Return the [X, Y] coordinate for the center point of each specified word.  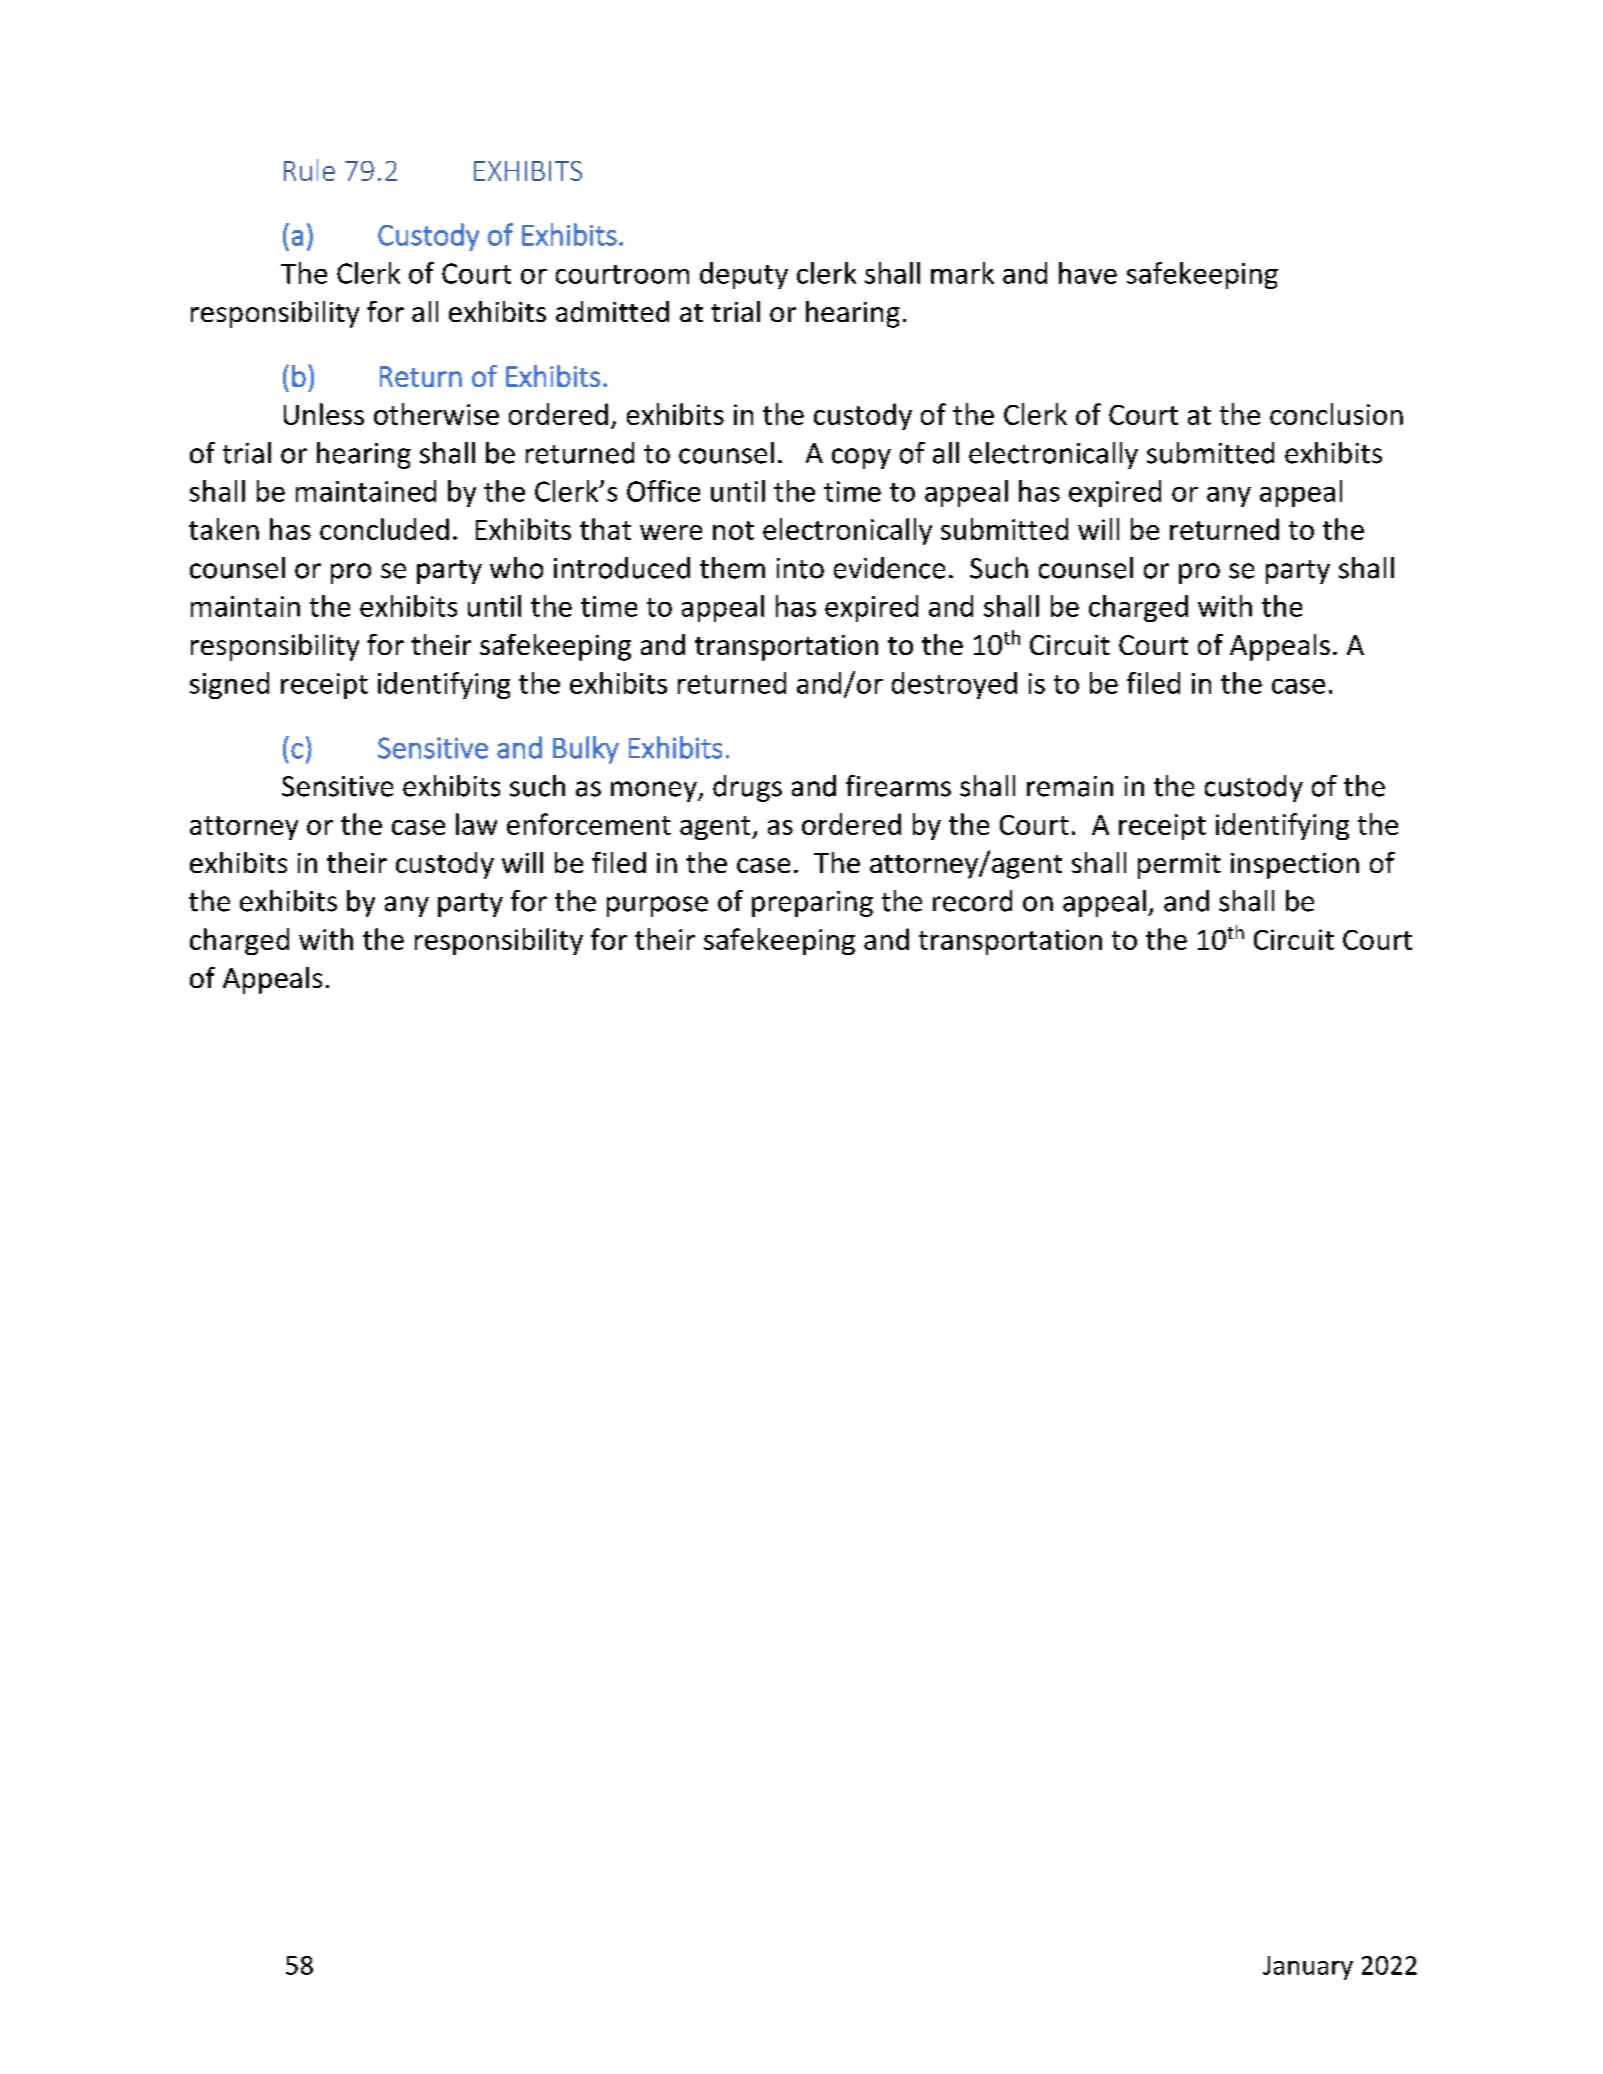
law [476, 824]
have [1088, 273]
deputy [744, 275]
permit [1179, 866]
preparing [812, 904]
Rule [309, 170]
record [972, 901]
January [1308, 1968]
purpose [657, 906]
